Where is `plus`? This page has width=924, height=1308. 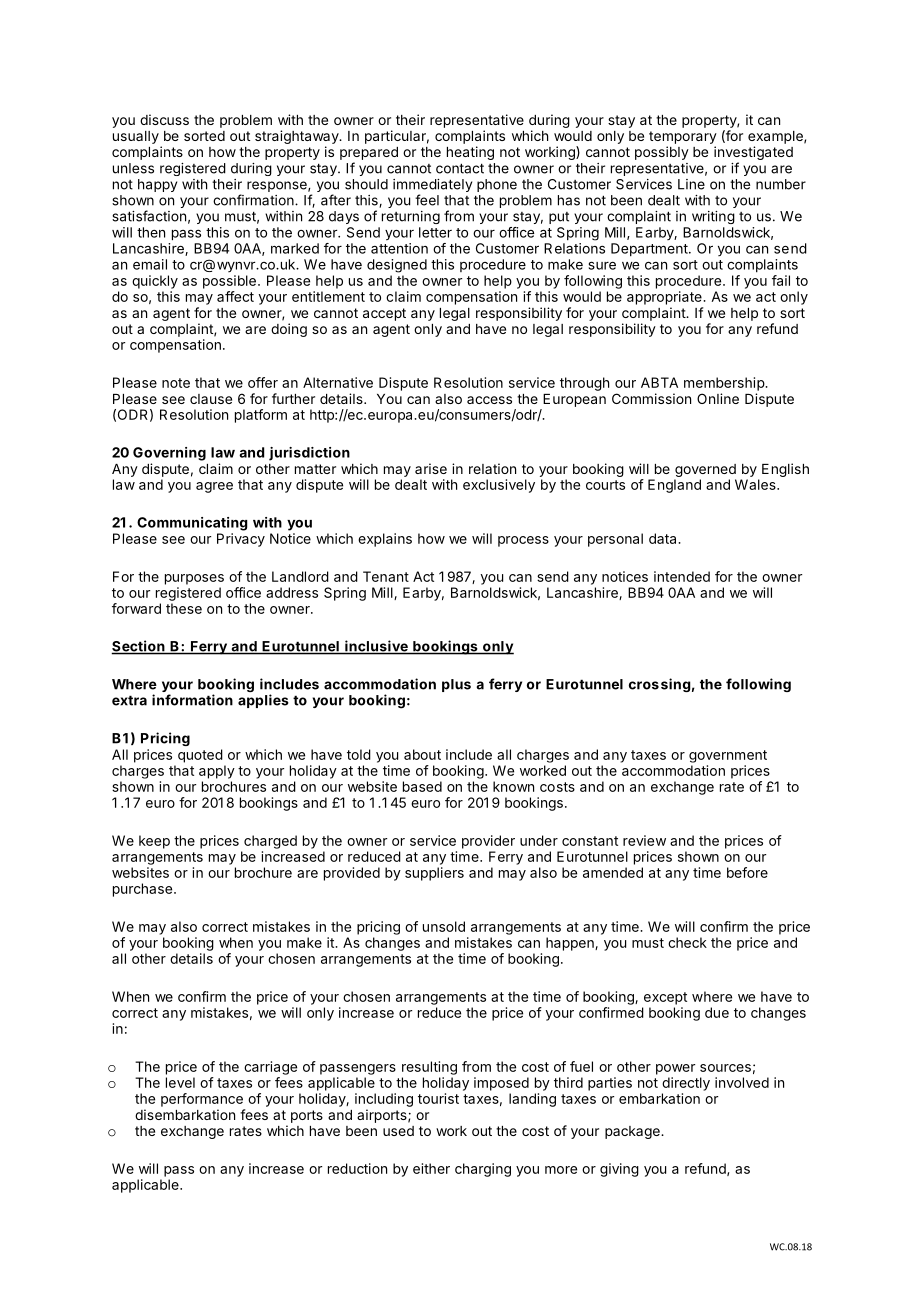 plus is located at coordinates (456, 685).
